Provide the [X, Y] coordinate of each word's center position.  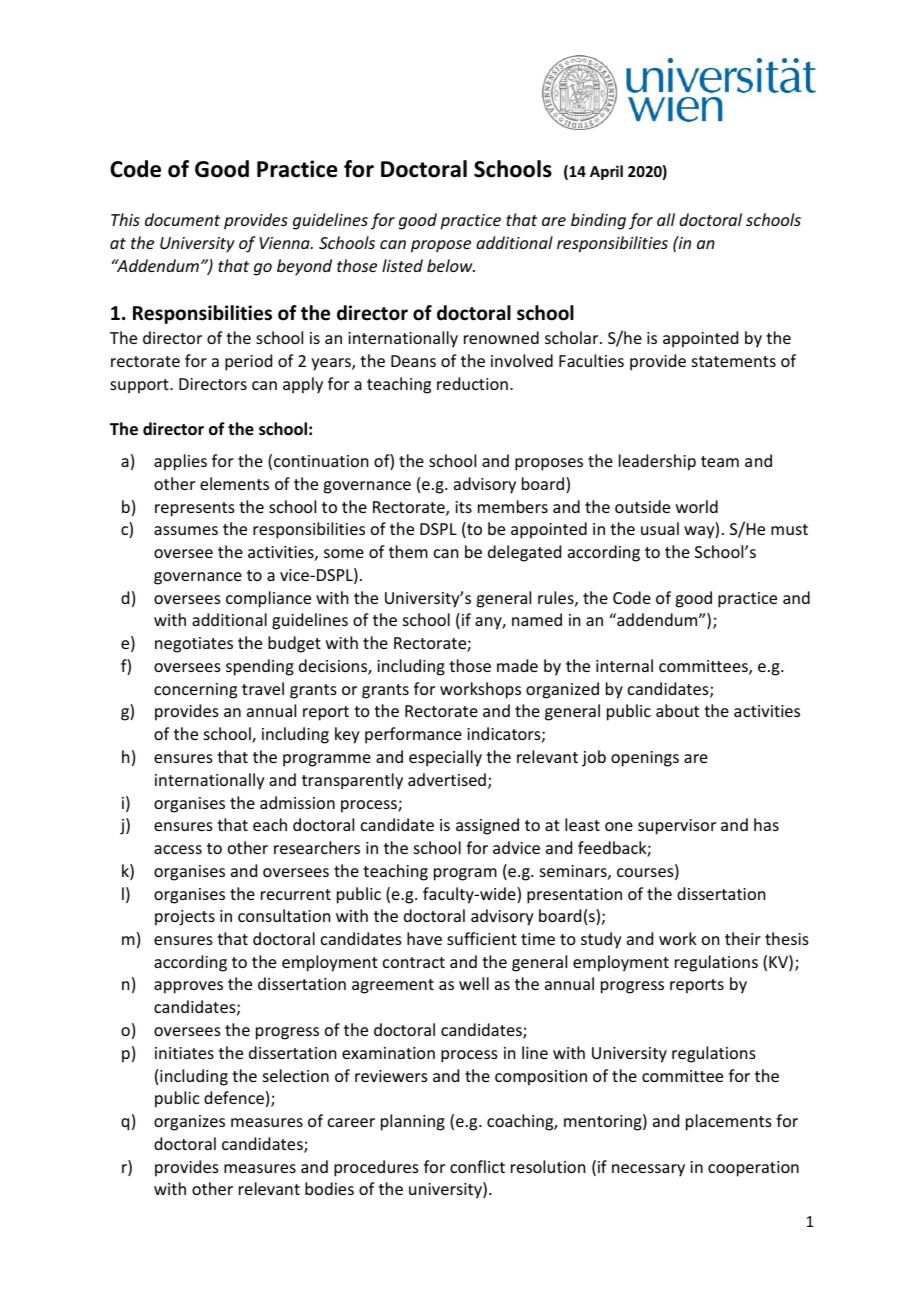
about [677, 710]
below [451, 265]
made [517, 665]
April [606, 172]
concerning [195, 691]
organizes [189, 1123]
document [182, 219]
